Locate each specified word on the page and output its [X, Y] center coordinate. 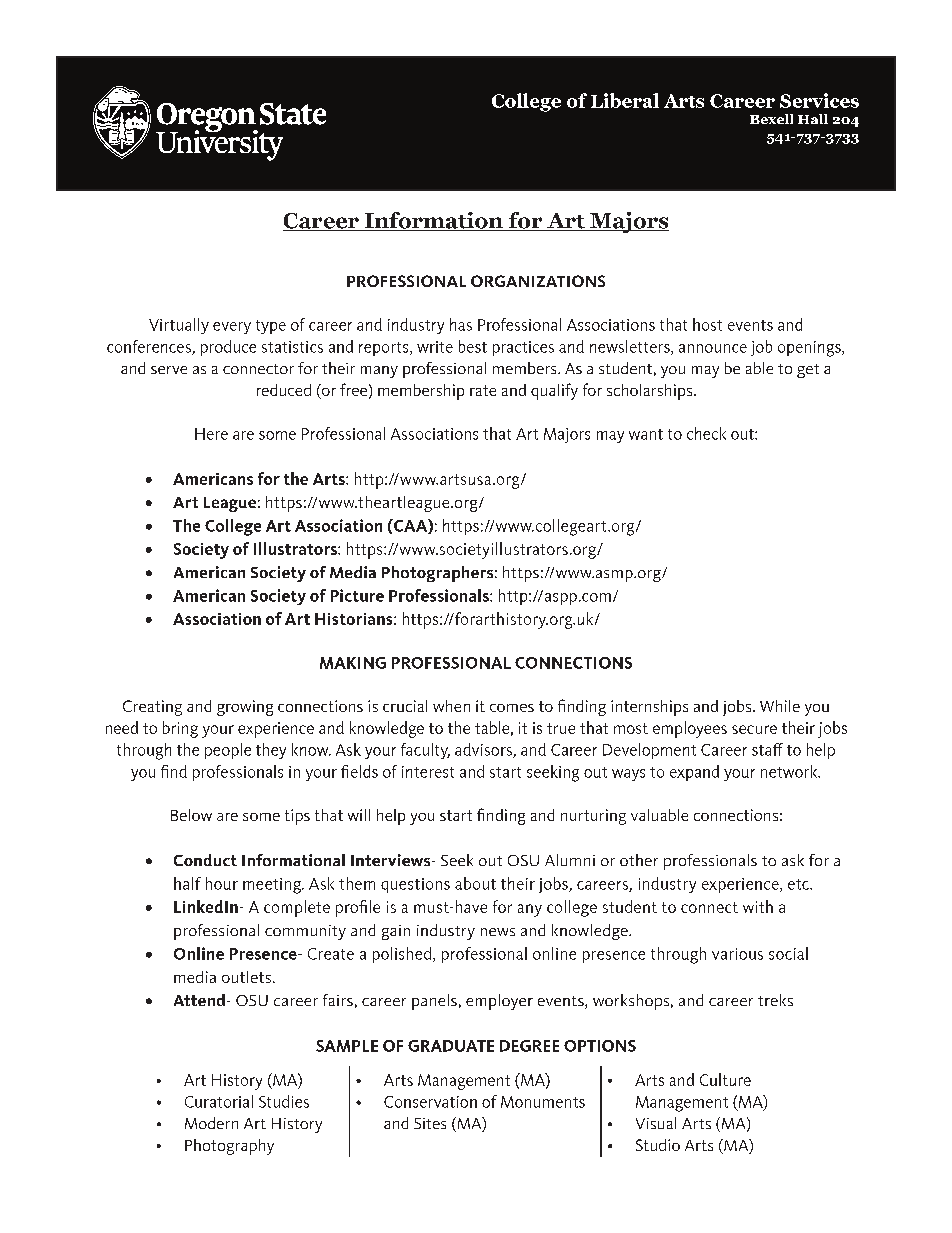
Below [191, 815]
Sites [430, 1123]
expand [694, 773]
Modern [211, 1123]
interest [428, 772]
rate [483, 390]
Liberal [625, 100]
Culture [725, 1079]
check [706, 433]
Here [211, 434]
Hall [813, 119]
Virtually [179, 326]
